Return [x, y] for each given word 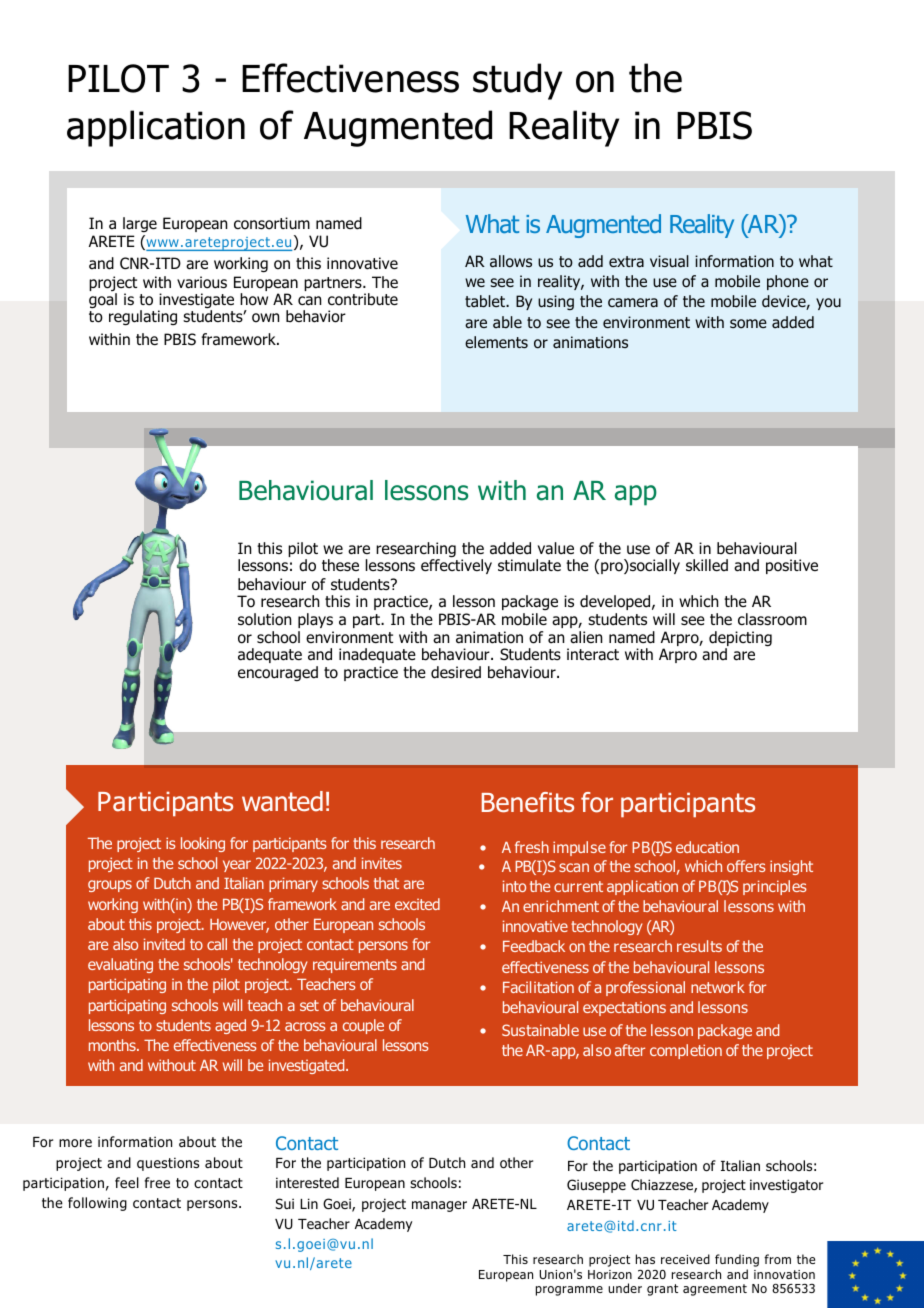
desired [456, 672]
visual [669, 261]
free [157, 1182]
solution [264, 619]
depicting [740, 640]
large [140, 224]
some [748, 324]
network [718, 987]
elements [496, 342]
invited [164, 944]
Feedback [534, 946]
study [517, 81]
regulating [143, 318]
